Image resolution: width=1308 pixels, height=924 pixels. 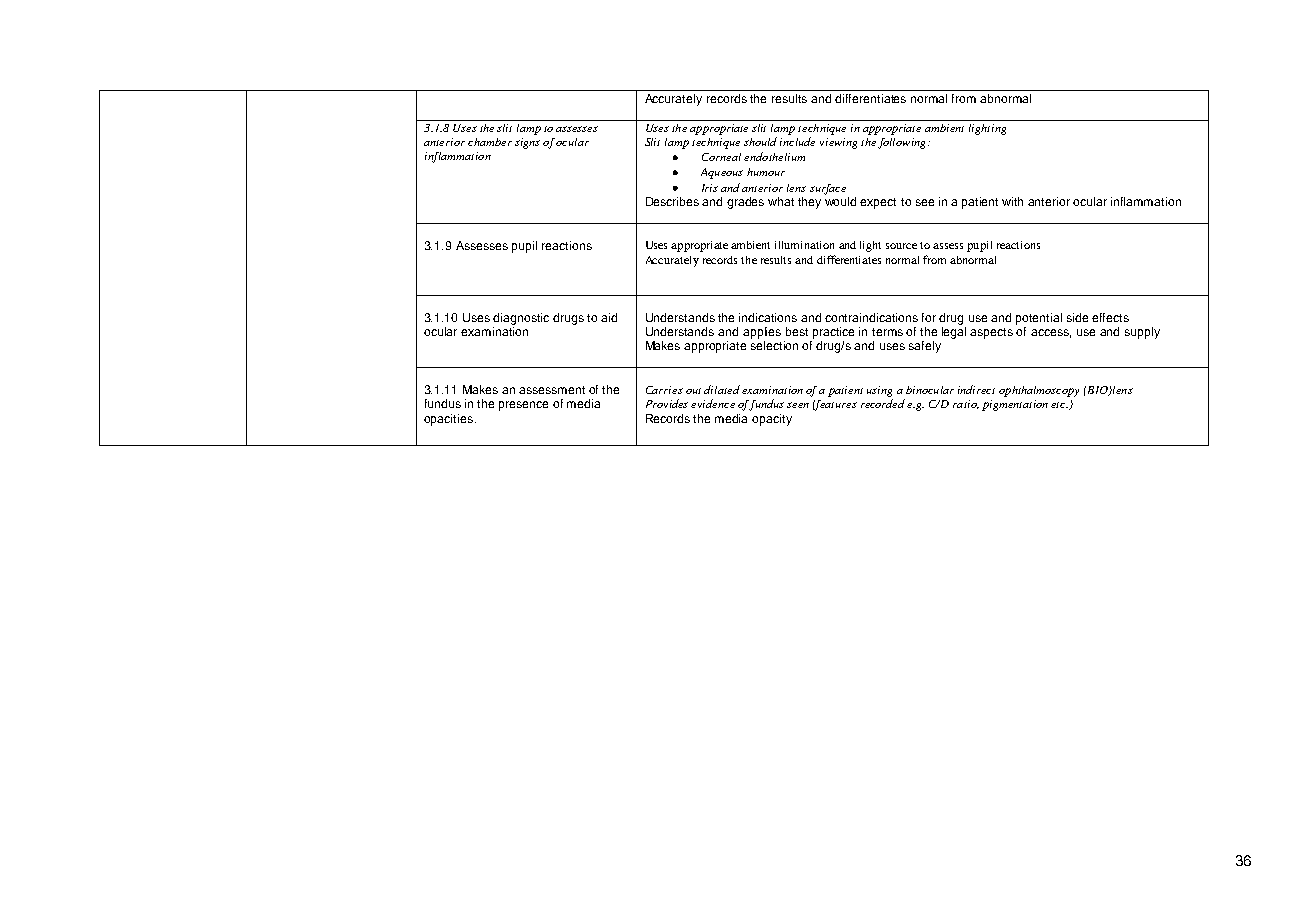 I want to click on side, so click(x=1077, y=317).
